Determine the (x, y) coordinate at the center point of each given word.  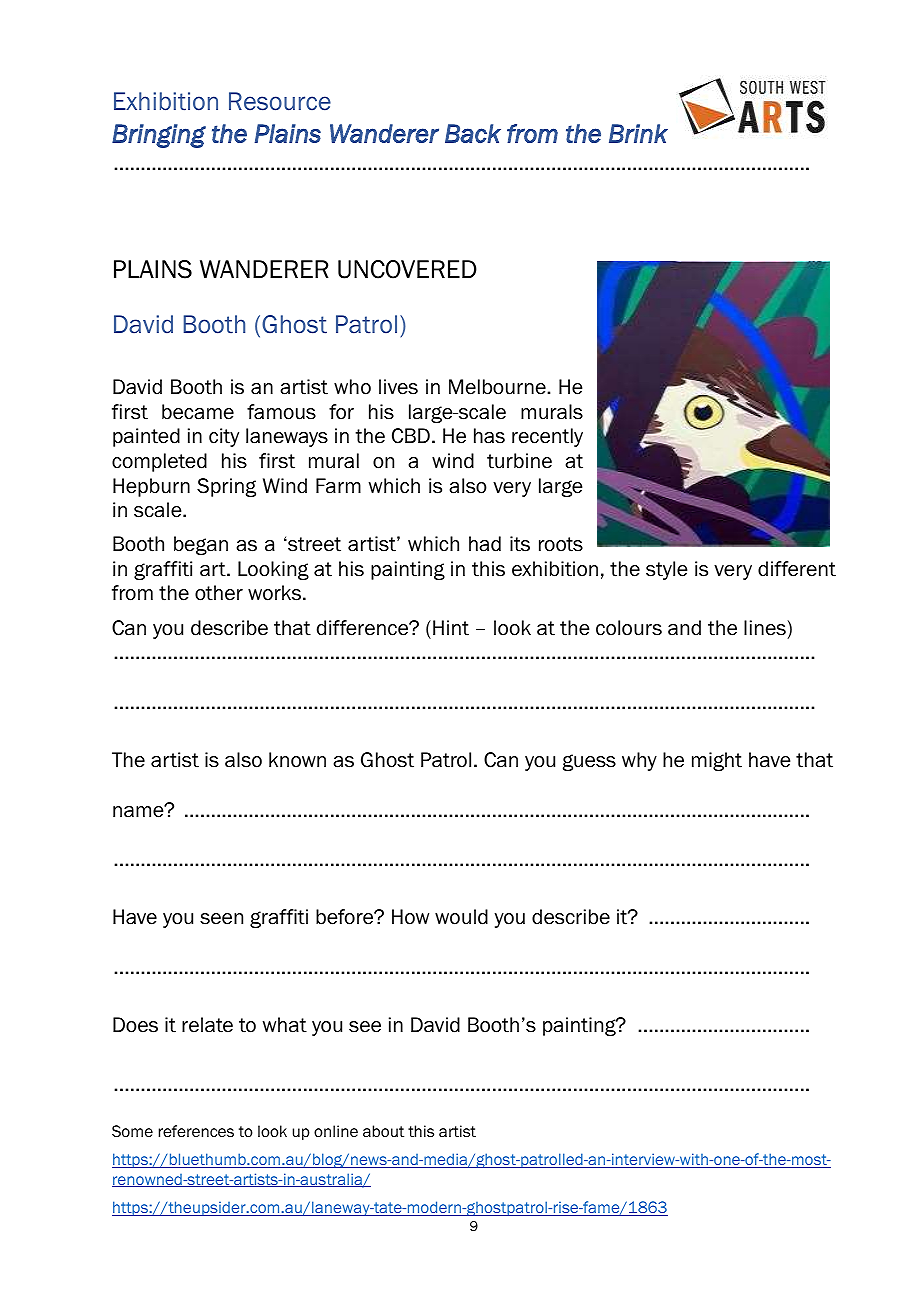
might (717, 761)
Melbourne (498, 387)
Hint (451, 628)
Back (473, 133)
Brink (638, 133)
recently (547, 437)
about (383, 1131)
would (461, 917)
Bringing (159, 136)
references (196, 1131)
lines (765, 628)
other (219, 593)
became (198, 412)
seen (221, 919)
